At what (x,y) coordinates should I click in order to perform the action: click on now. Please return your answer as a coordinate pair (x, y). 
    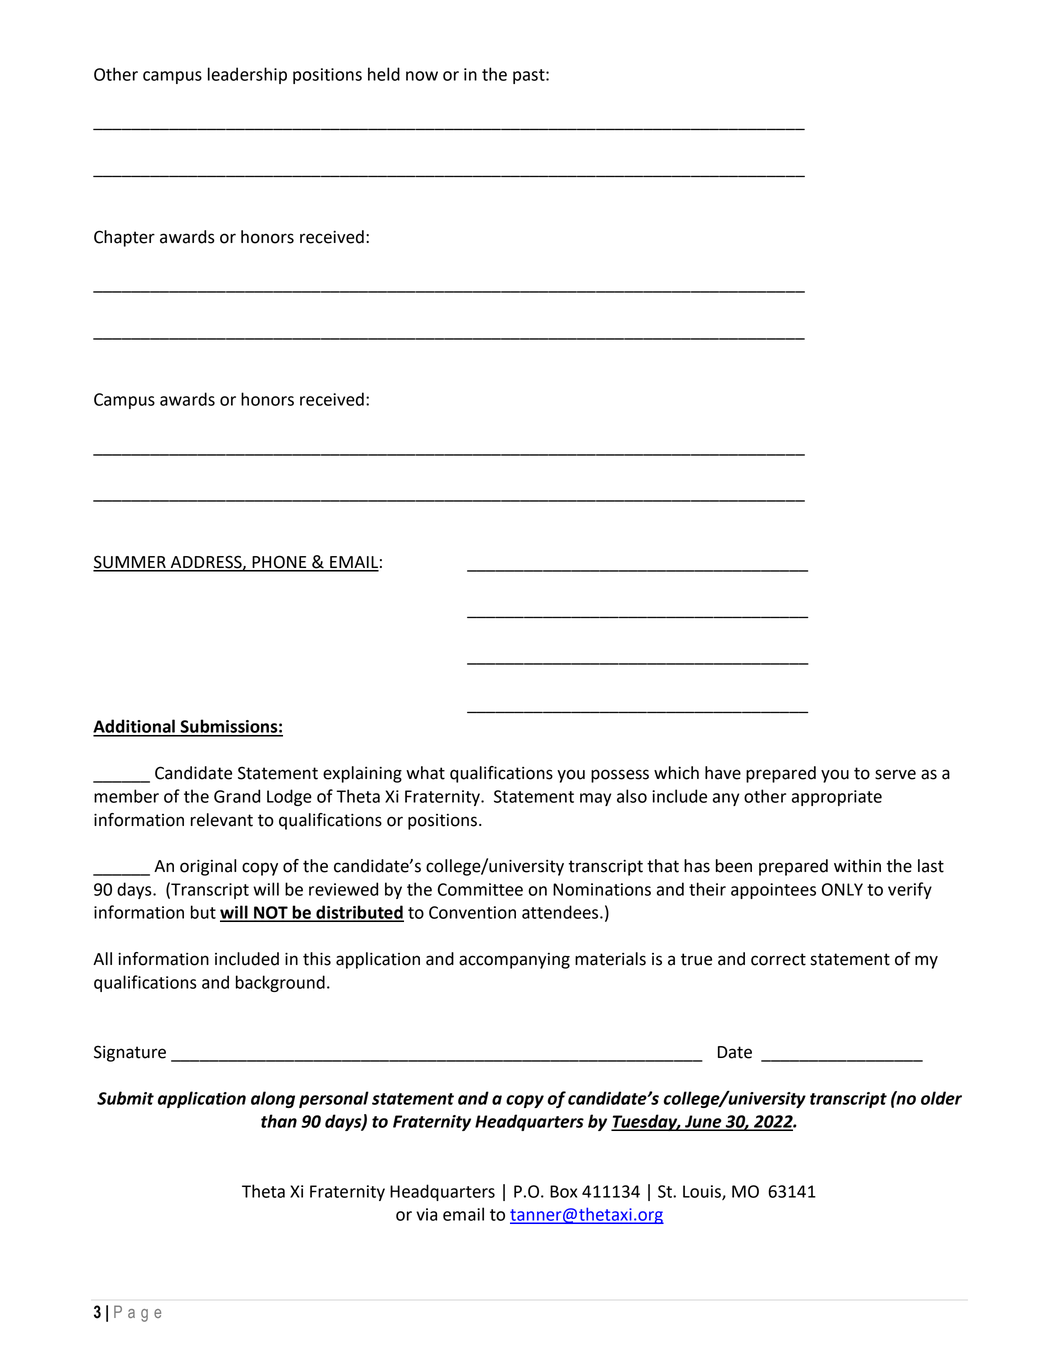
    Looking at the image, I should click on (422, 76).
